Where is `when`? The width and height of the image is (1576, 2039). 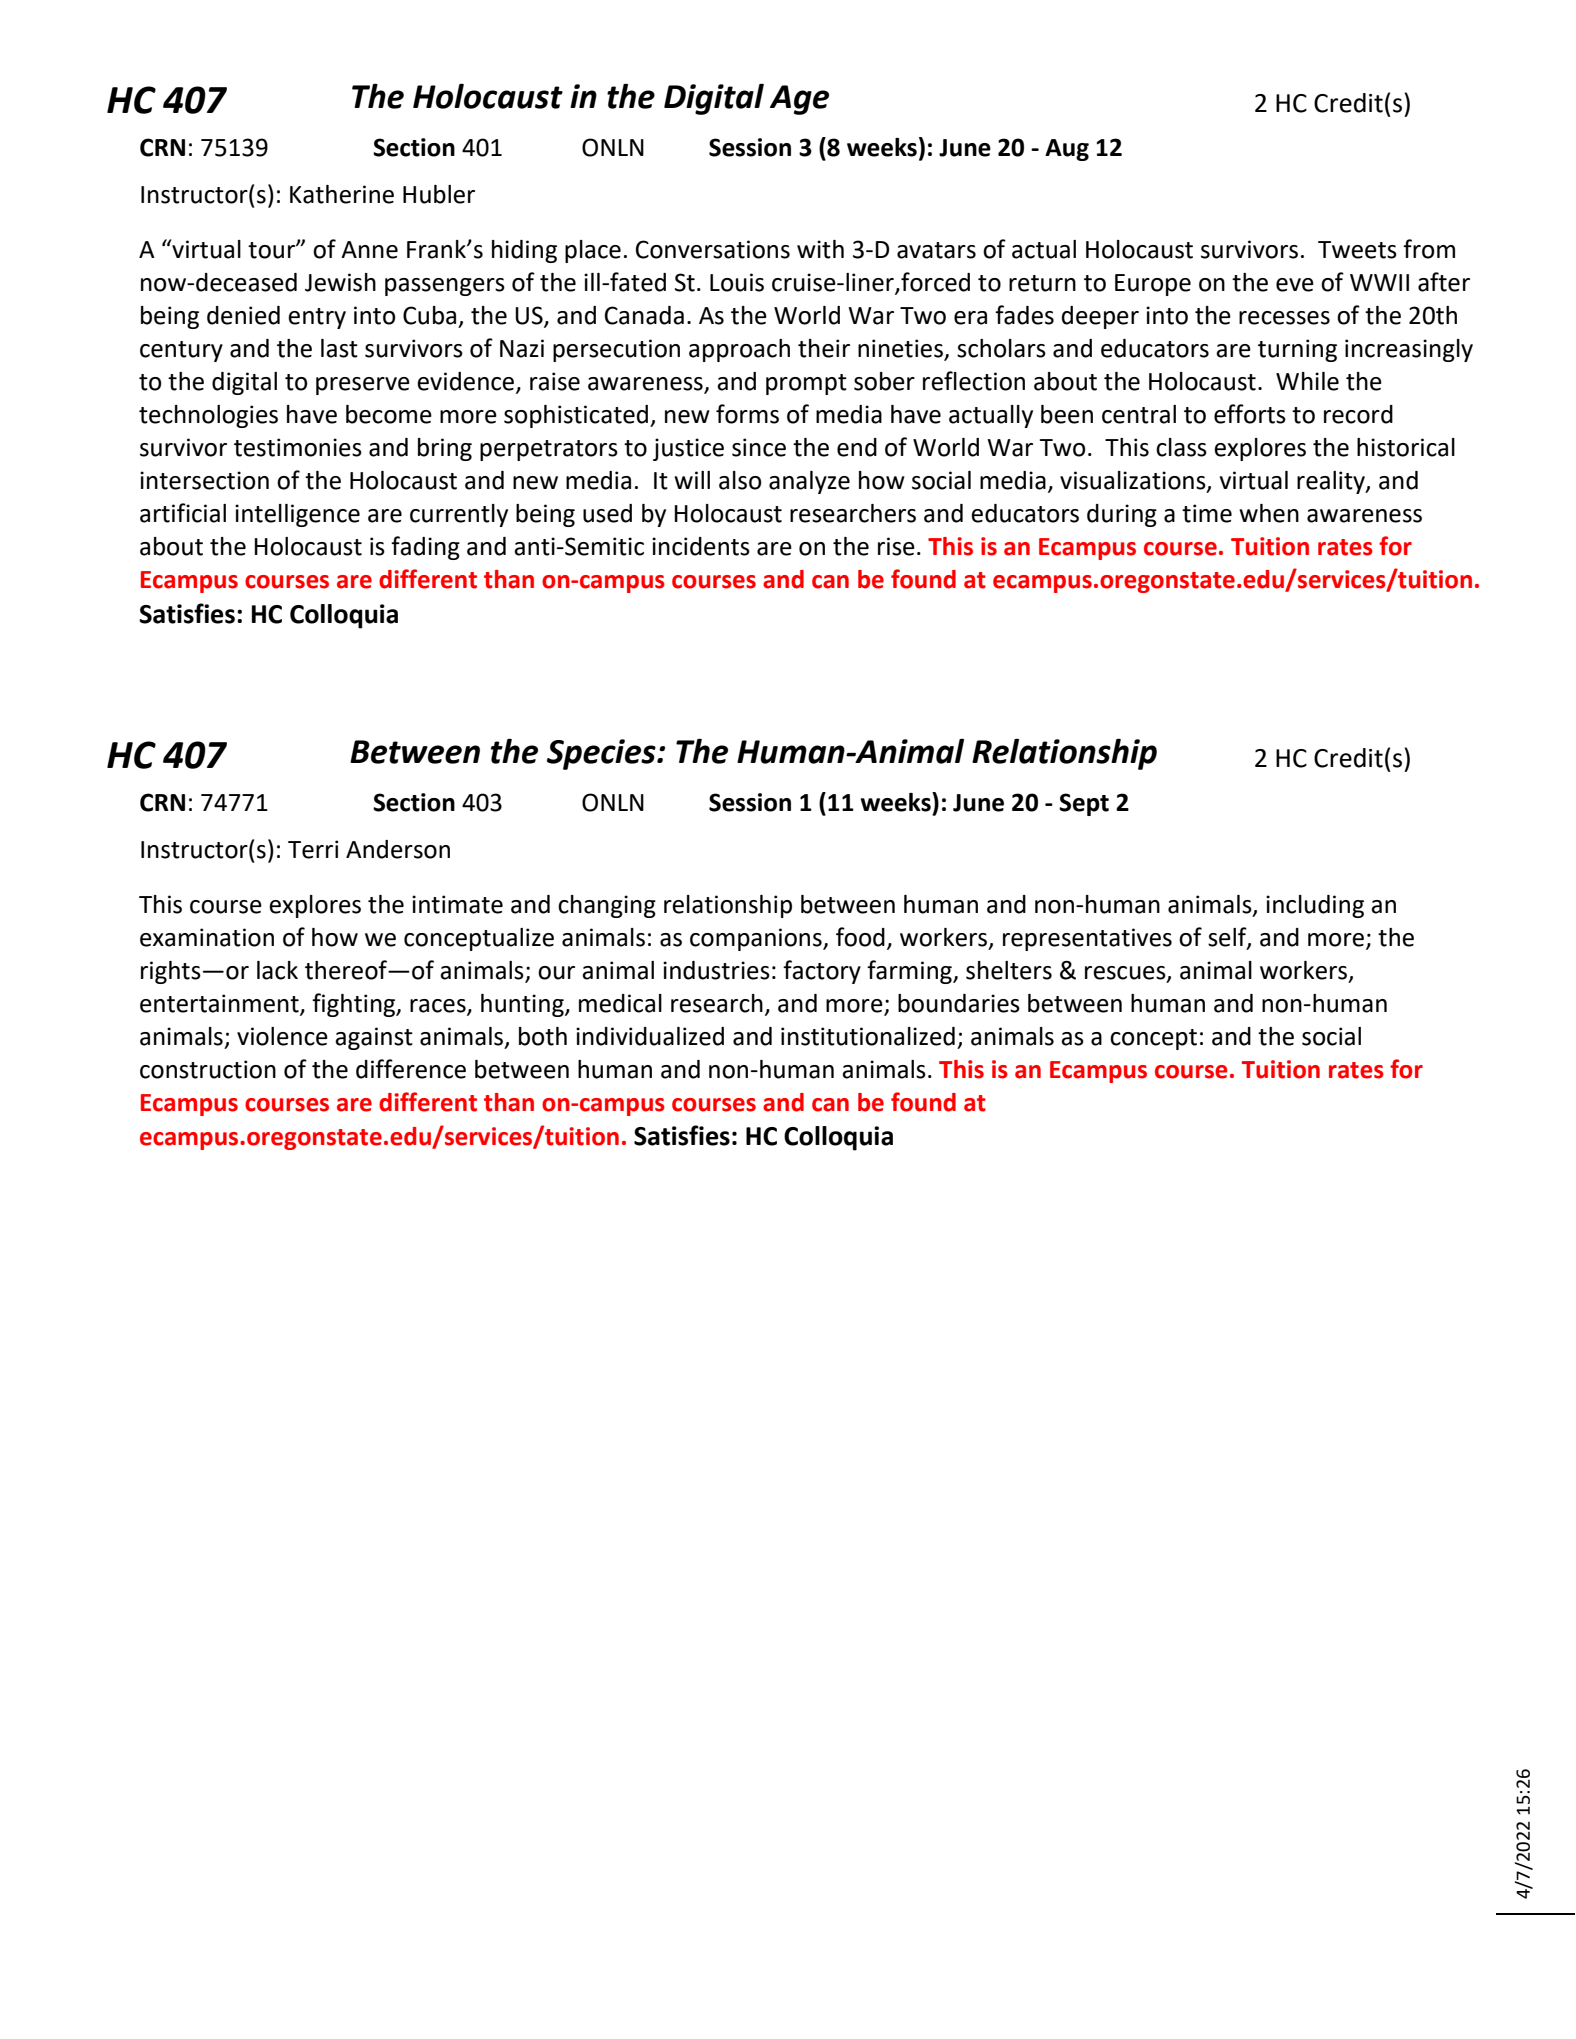
when is located at coordinates (1269, 513).
